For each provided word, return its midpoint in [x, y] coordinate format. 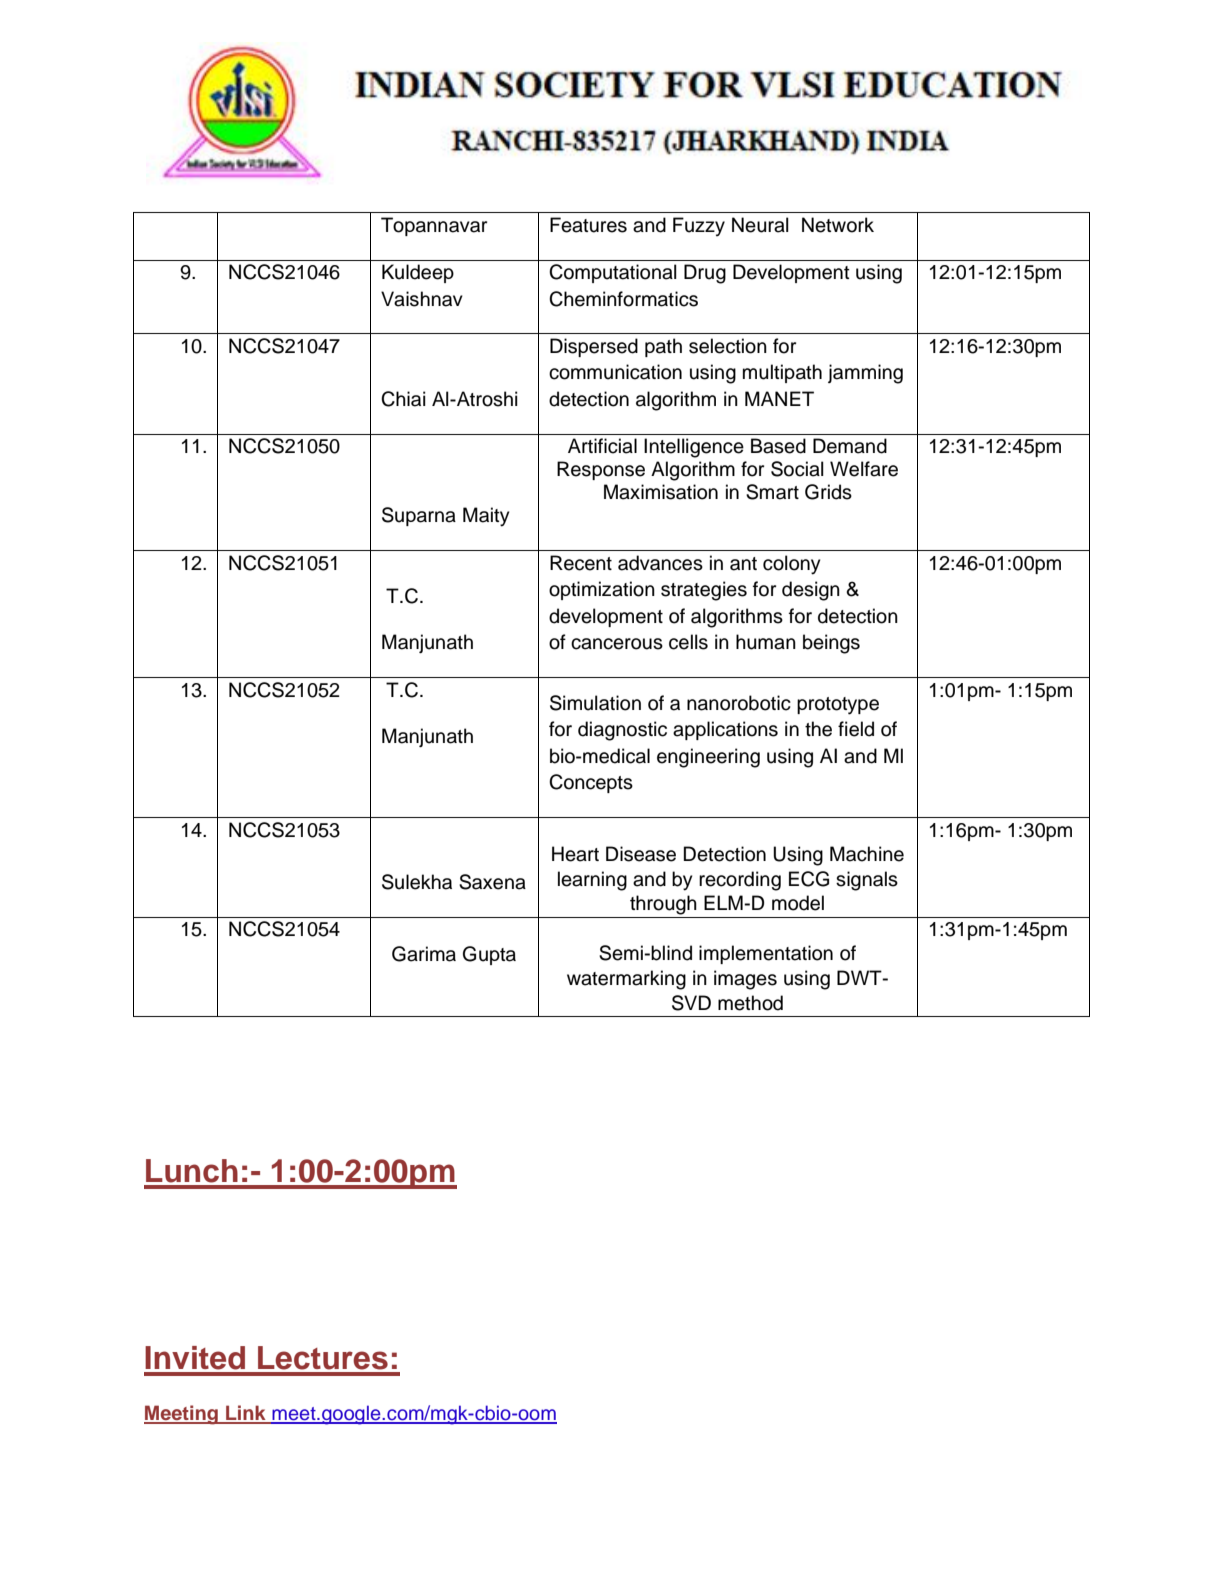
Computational [613, 273]
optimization [602, 590]
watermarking [626, 980]
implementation [766, 954]
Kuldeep [418, 273]
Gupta [489, 955]
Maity [486, 517]
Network [838, 225]
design [811, 591]
